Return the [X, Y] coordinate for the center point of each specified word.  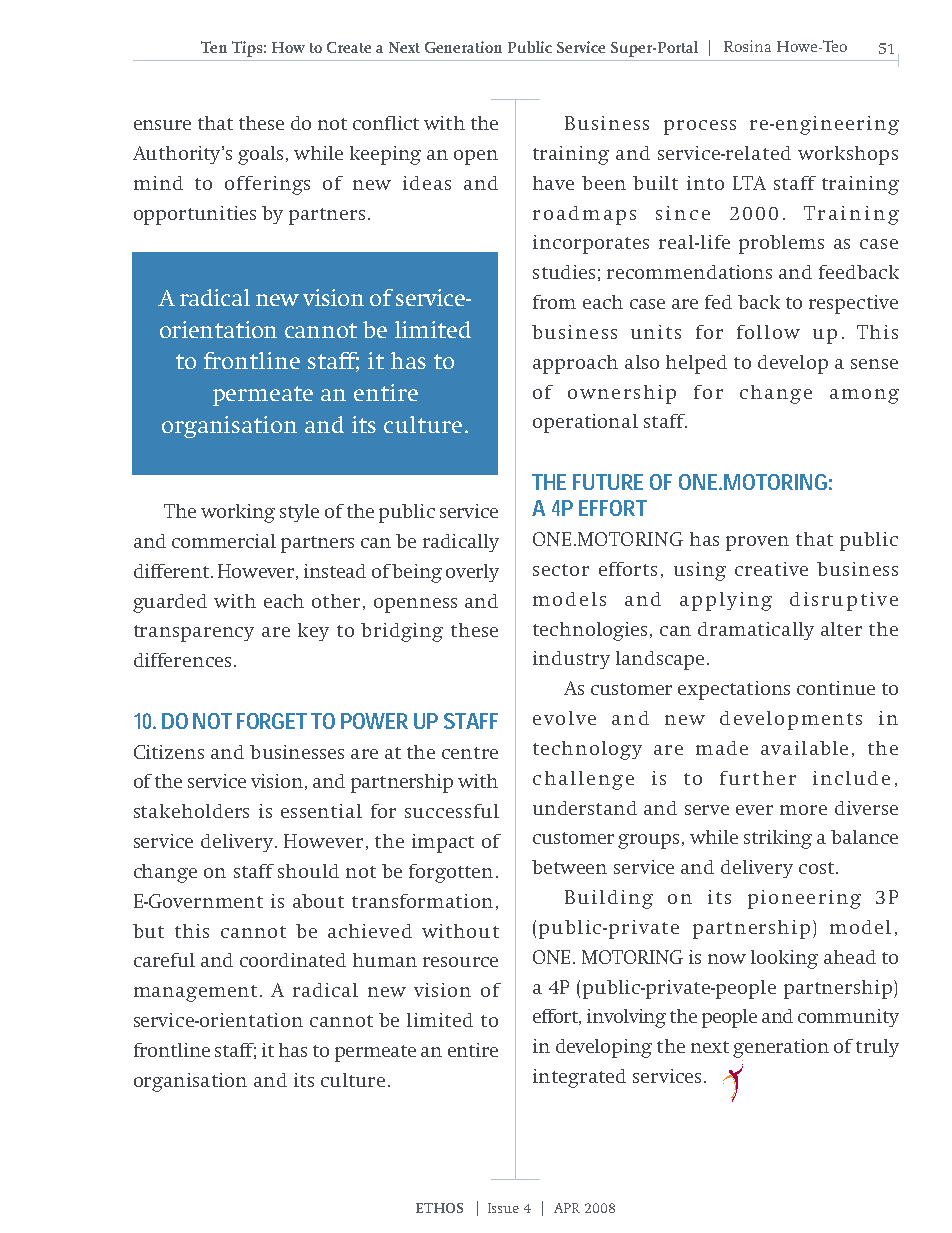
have [553, 183]
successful [452, 811]
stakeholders [191, 811]
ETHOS [439, 1208]
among [864, 396]
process [700, 127]
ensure [162, 125]
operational [585, 423]
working [238, 513]
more [803, 810]
